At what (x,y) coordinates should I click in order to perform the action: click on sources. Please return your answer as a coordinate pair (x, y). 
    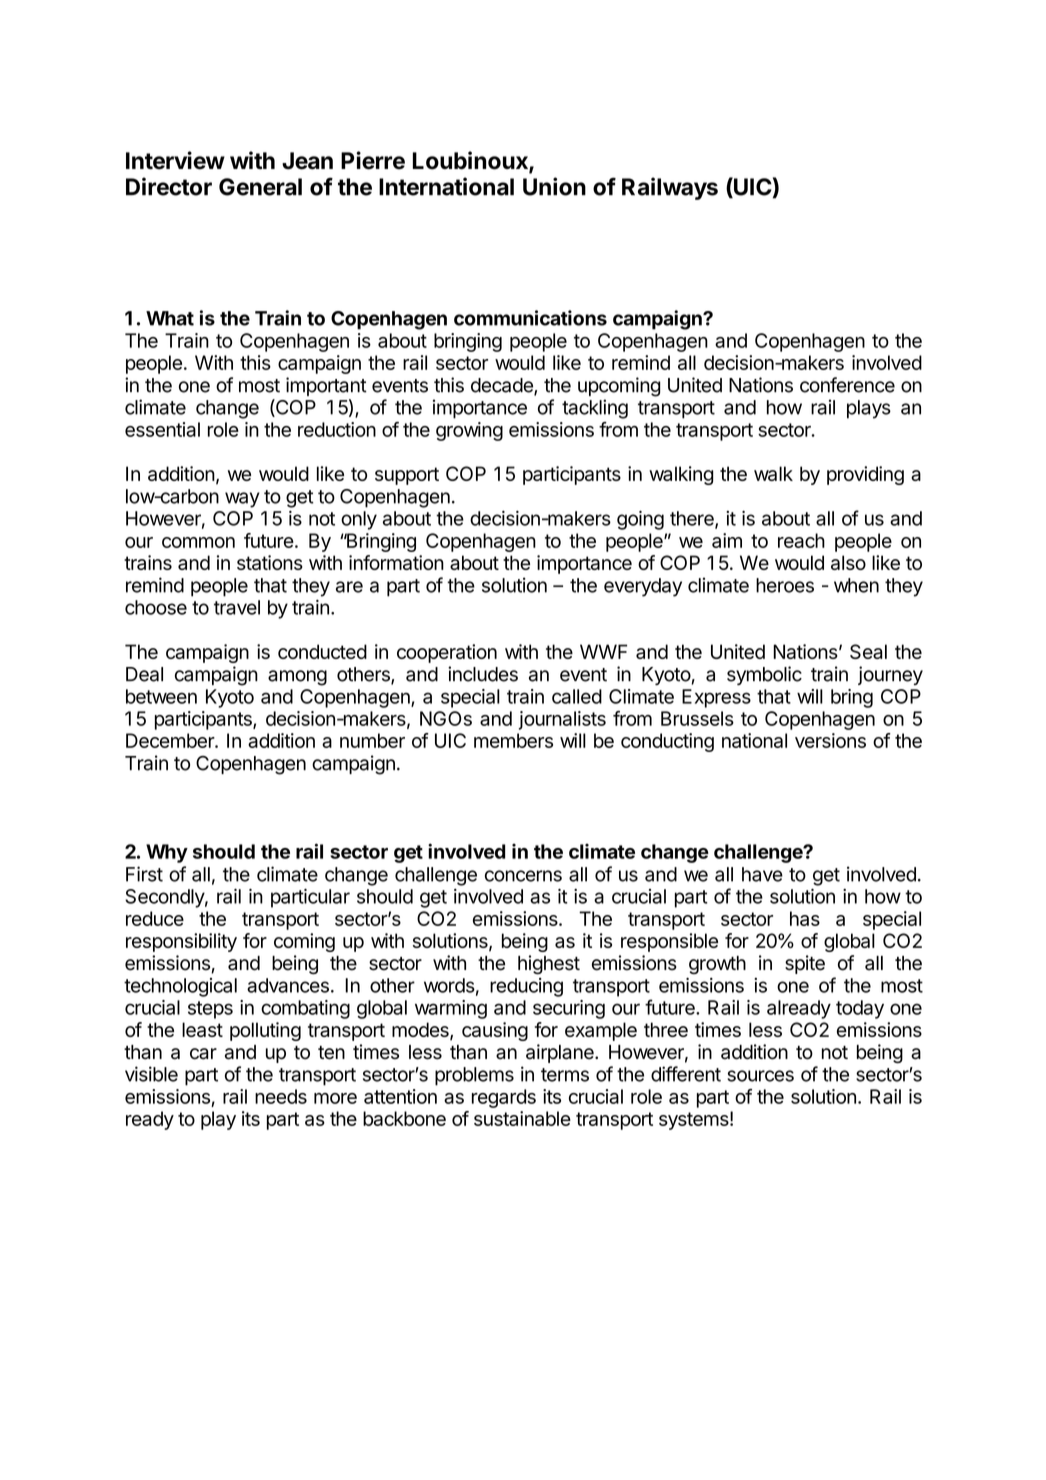
    Looking at the image, I should click on (760, 1076).
